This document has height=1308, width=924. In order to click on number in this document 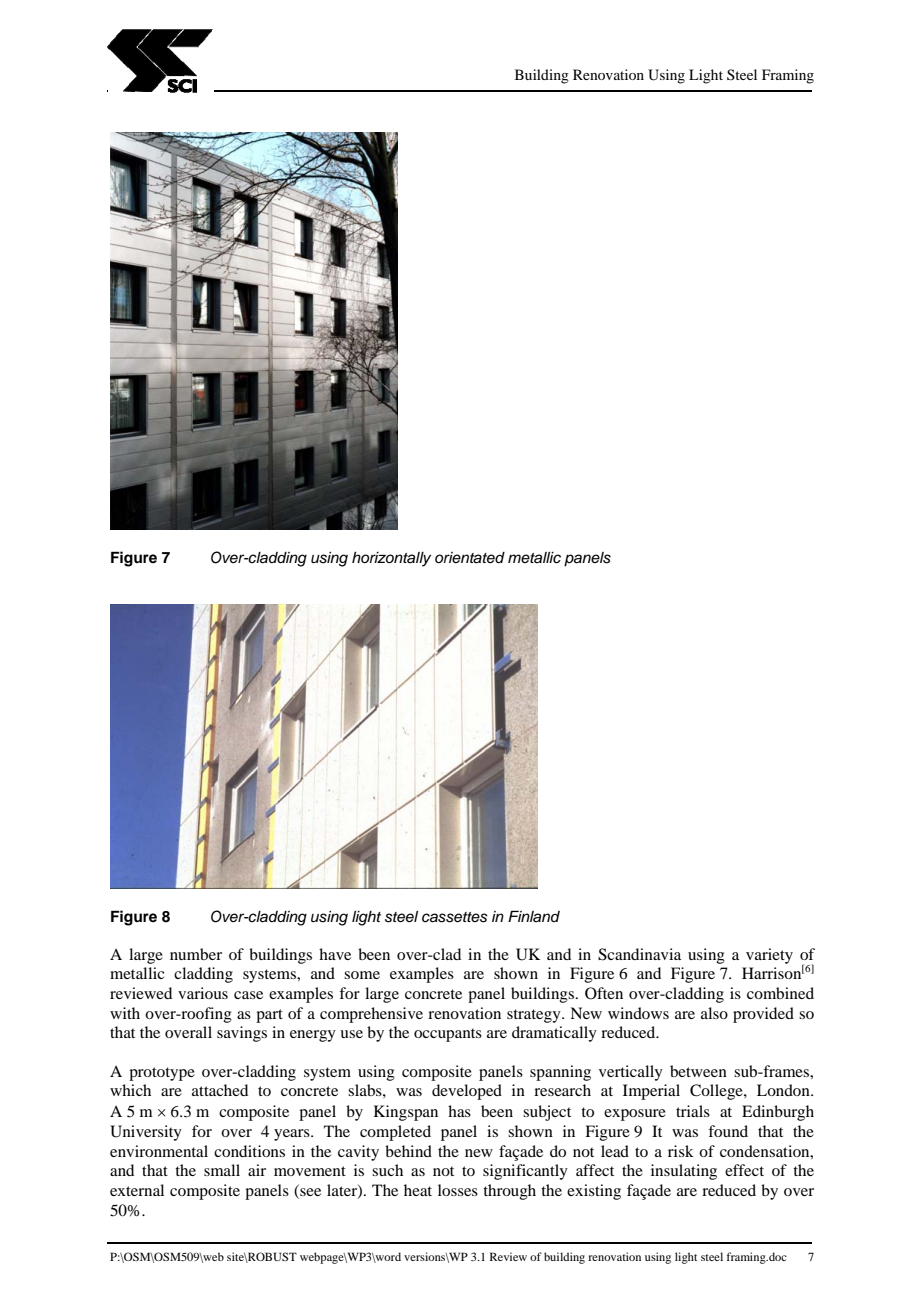, I will do `click(196, 954)`.
